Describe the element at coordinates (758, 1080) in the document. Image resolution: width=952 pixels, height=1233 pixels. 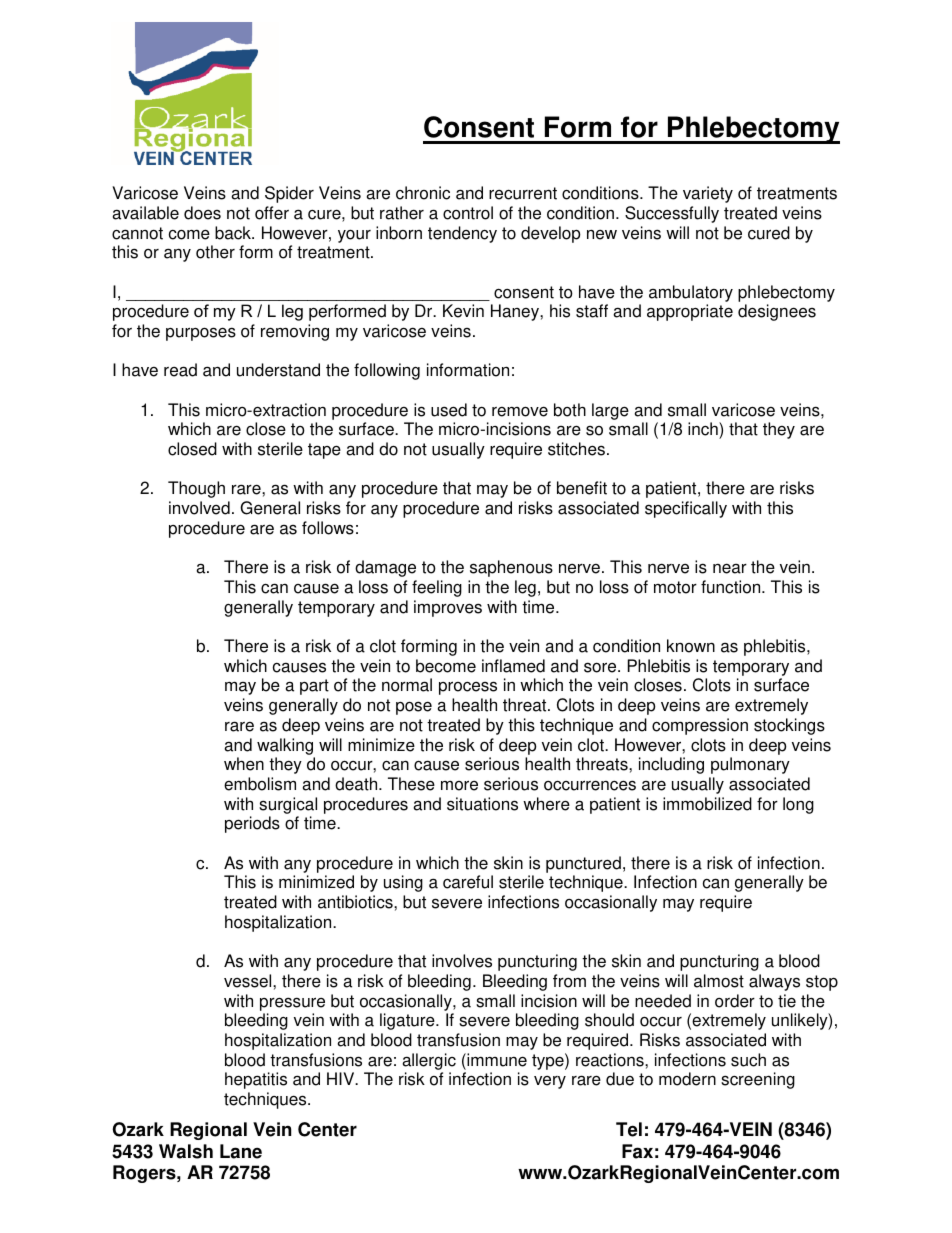
I see `screening` at that location.
